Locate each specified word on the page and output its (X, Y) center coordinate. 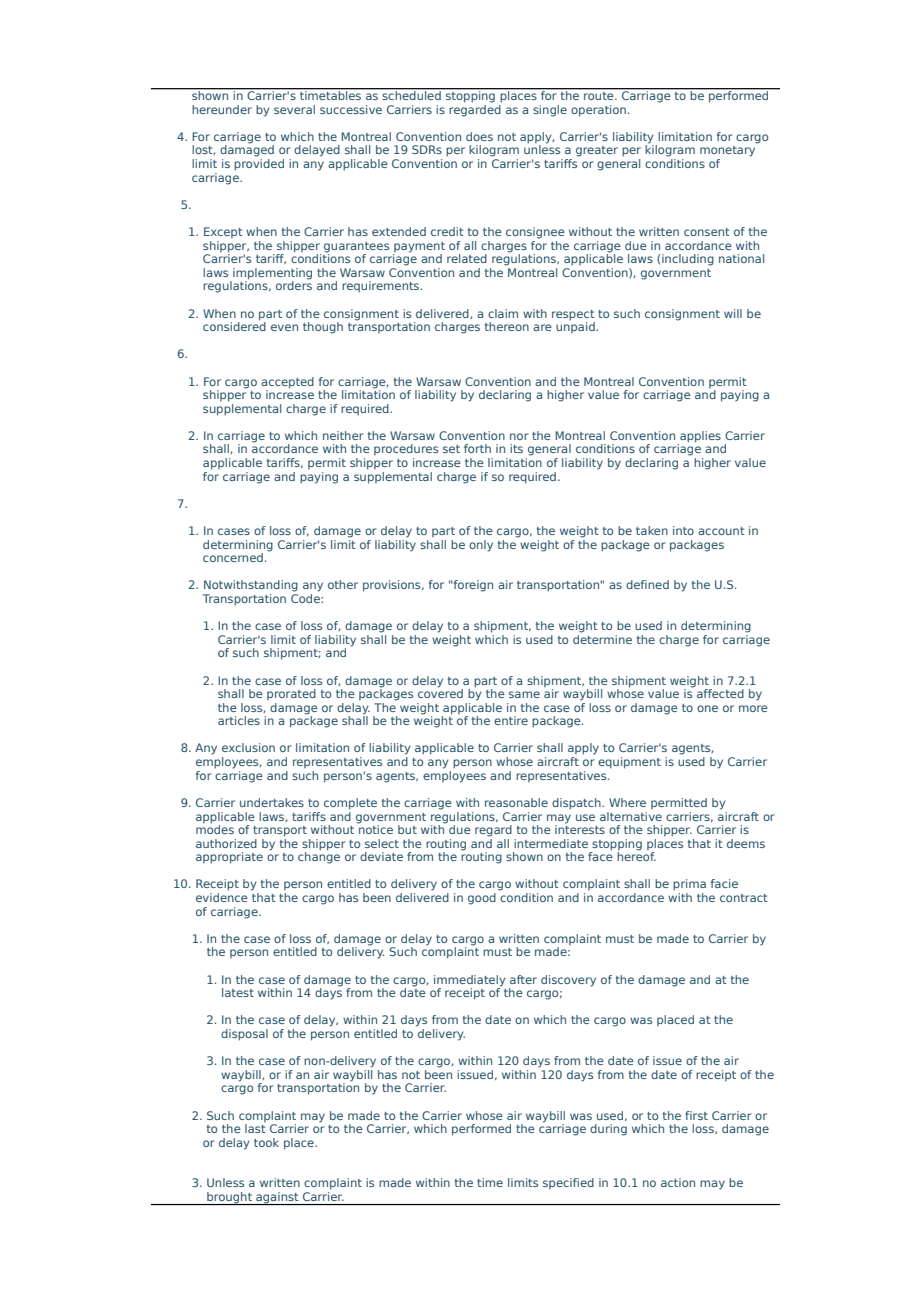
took (266, 1142)
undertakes (272, 802)
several (294, 109)
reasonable (516, 802)
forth (477, 448)
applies (699, 438)
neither (343, 435)
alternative (631, 816)
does (479, 136)
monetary (727, 151)
